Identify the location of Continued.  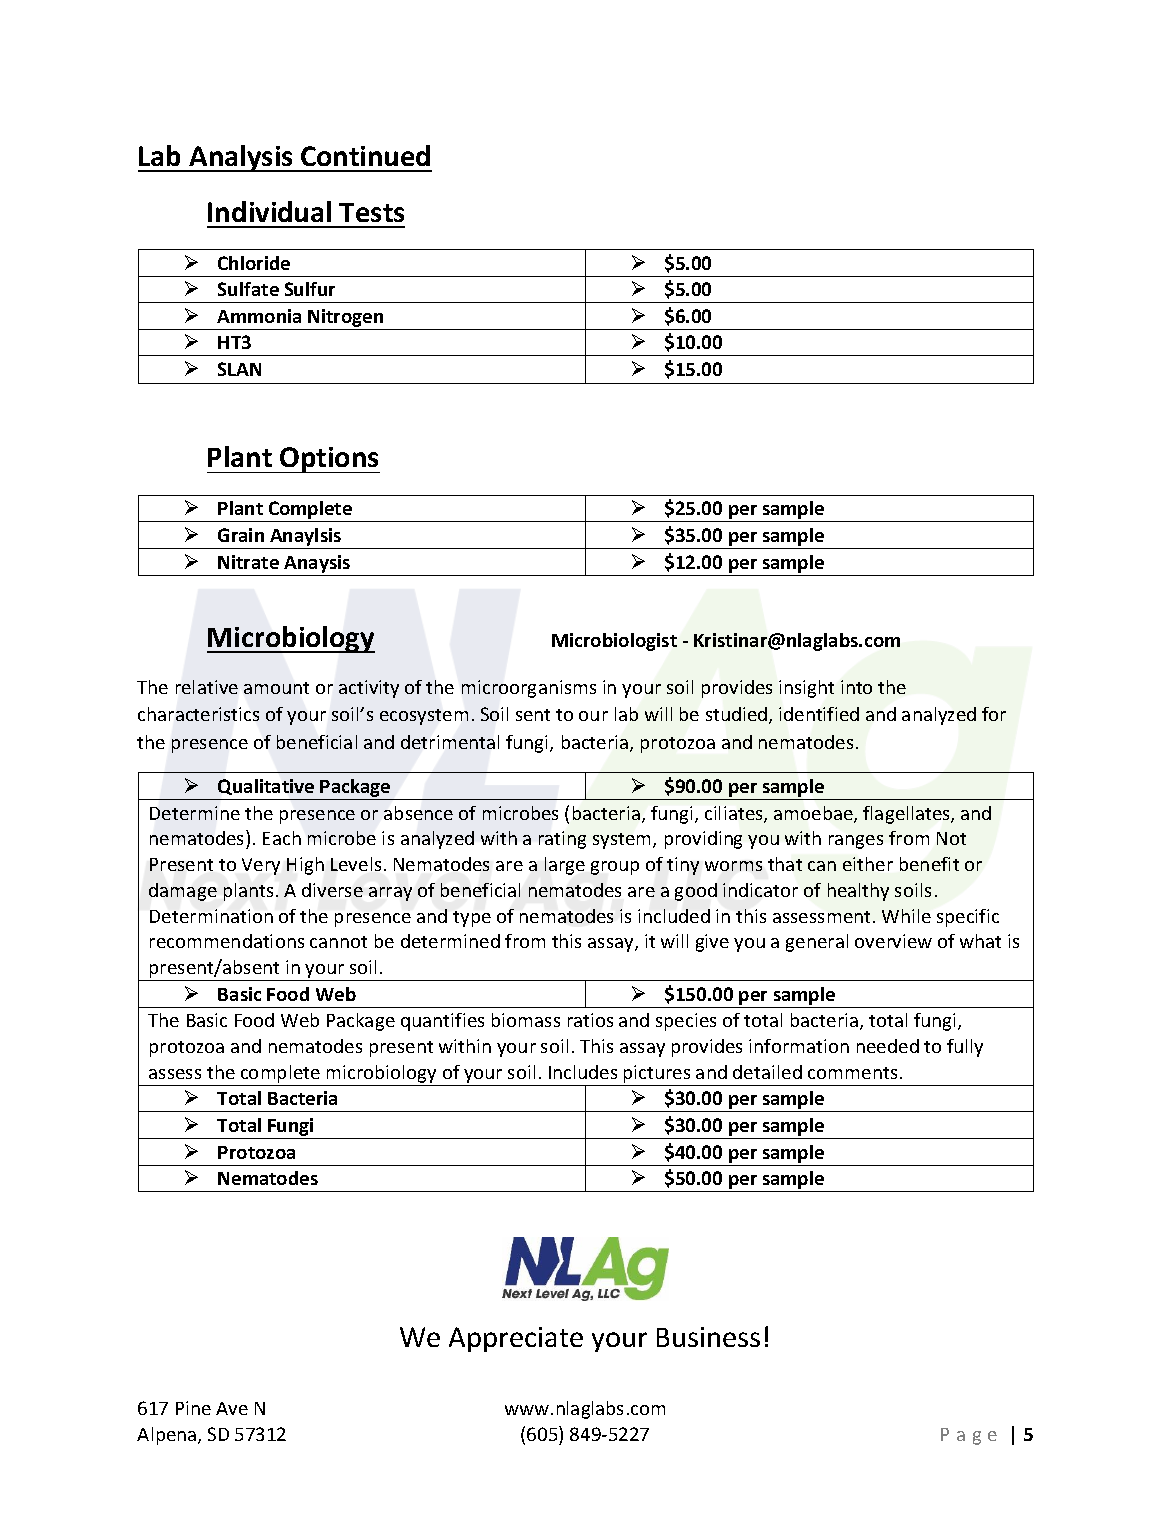
(365, 155).
